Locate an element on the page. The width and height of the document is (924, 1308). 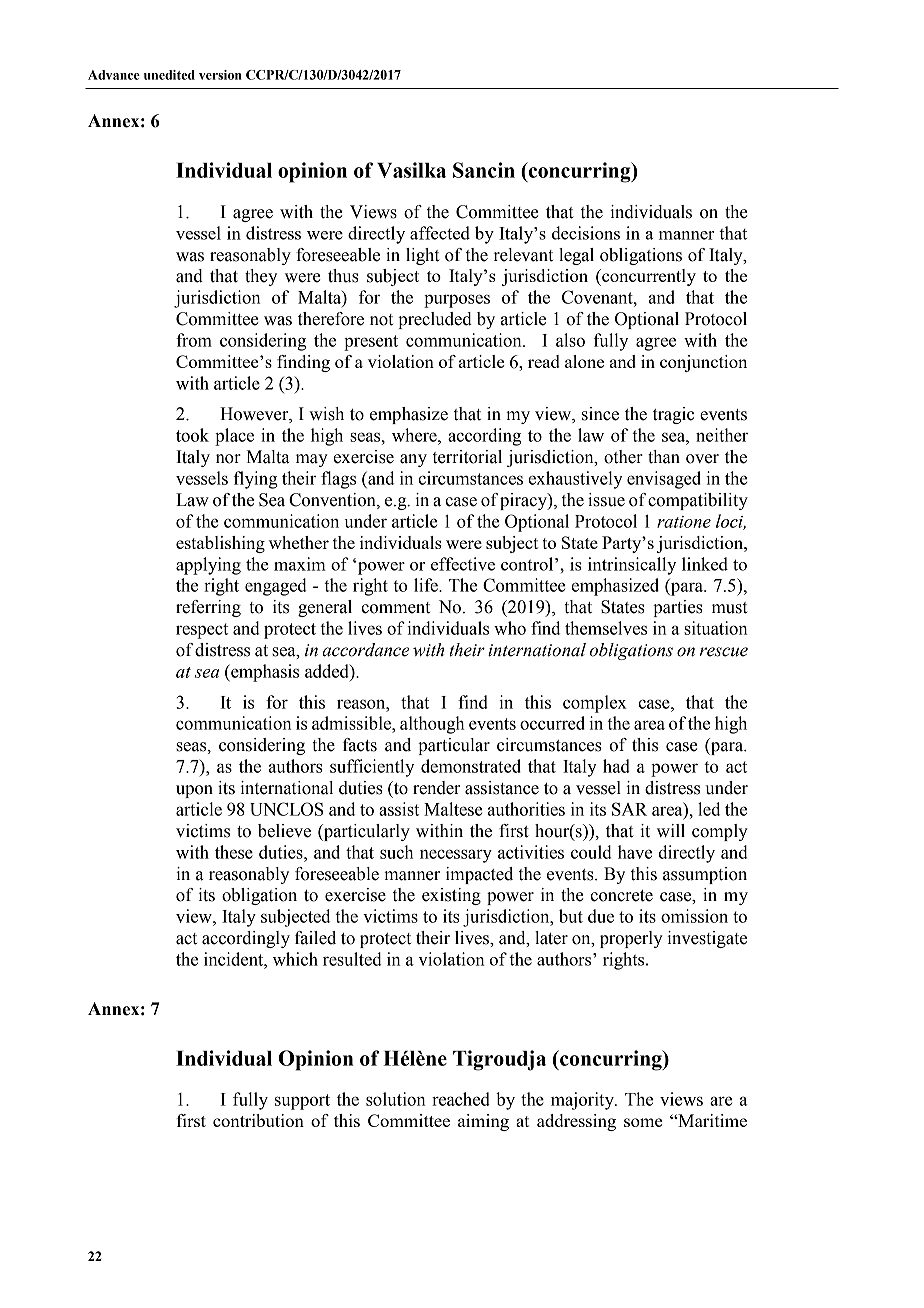
although is located at coordinates (432, 725).
